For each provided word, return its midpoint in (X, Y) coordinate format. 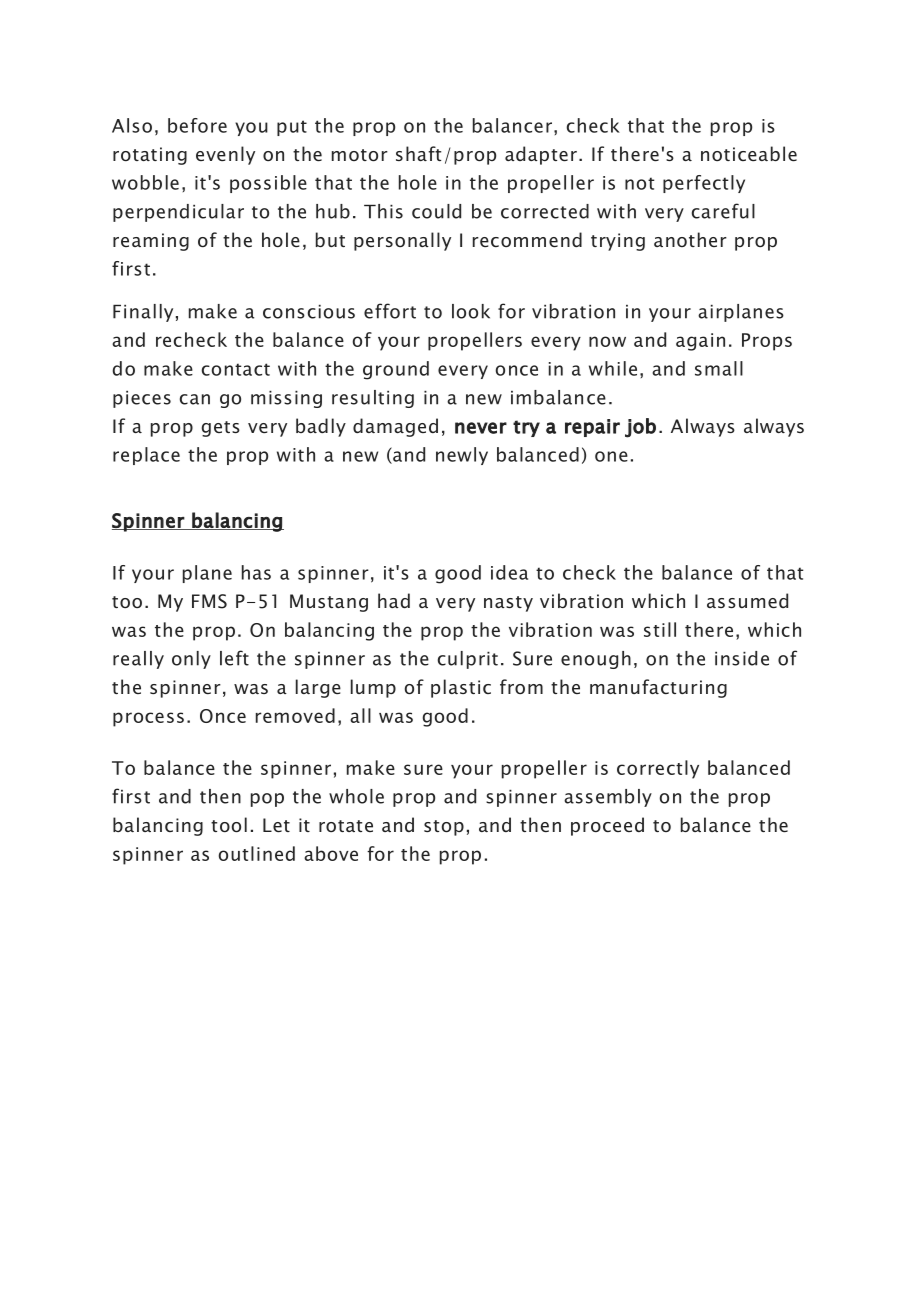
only (191, 660)
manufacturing (658, 688)
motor (360, 155)
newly (462, 456)
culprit (468, 660)
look (471, 311)
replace (146, 456)
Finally (143, 313)
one (611, 456)
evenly (225, 155)
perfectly (704, 184)
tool (229, 824)
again (700, 342)
